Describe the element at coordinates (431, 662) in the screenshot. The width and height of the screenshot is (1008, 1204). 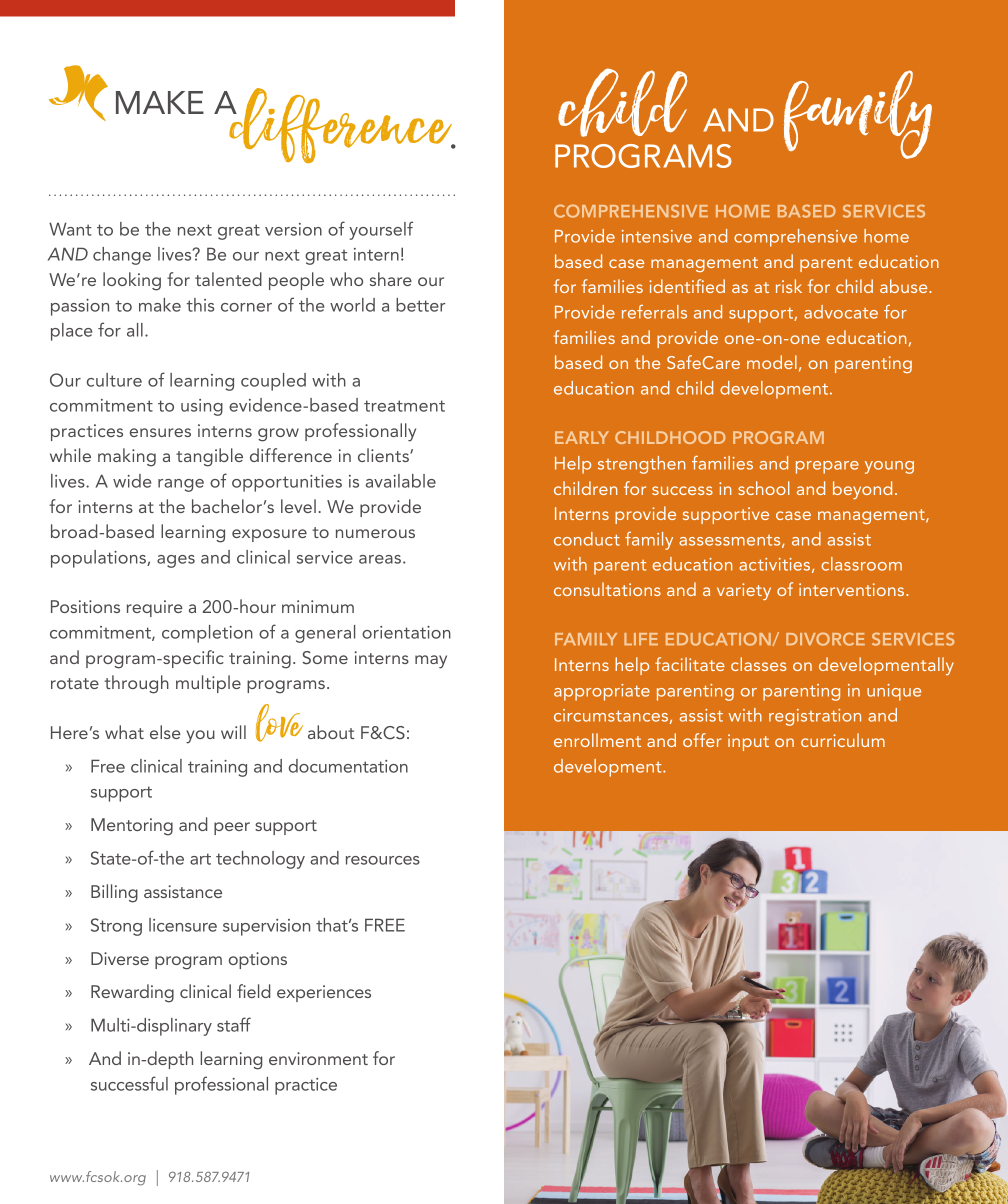
I see `may` at that location.
